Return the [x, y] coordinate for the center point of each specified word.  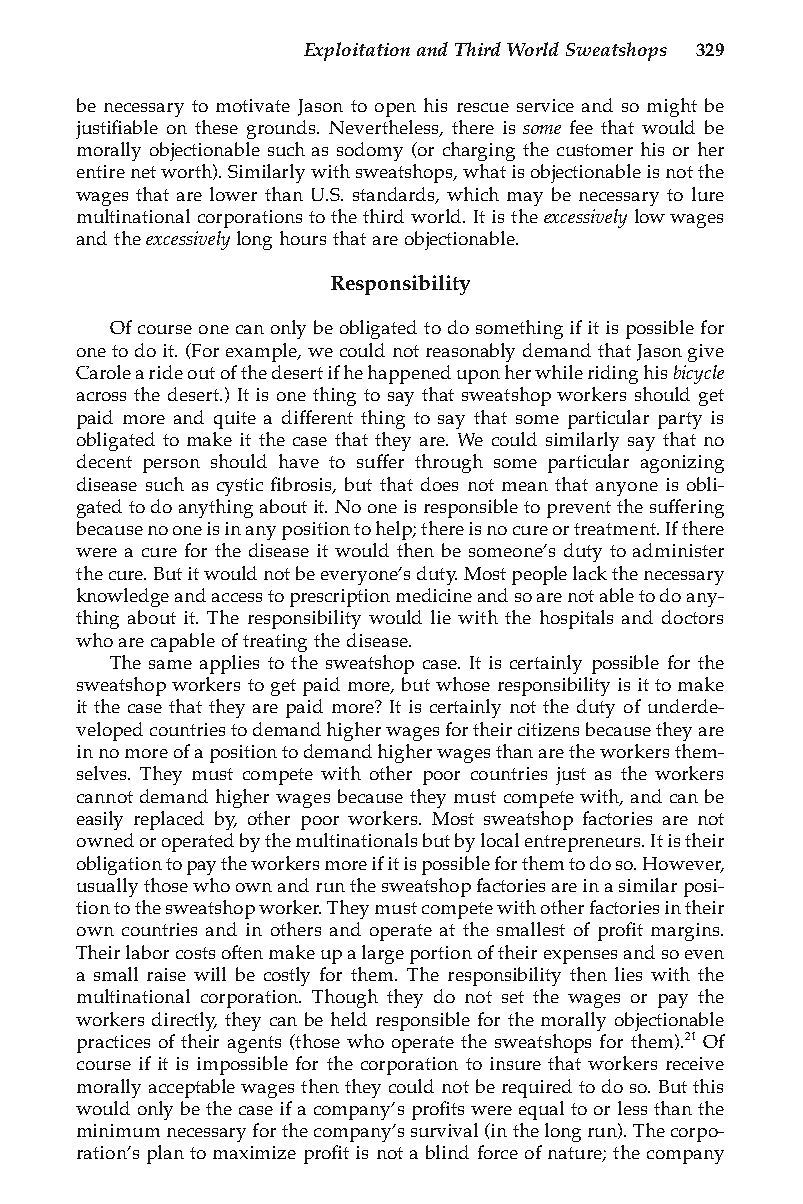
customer [595, 150]
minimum [118, 1130]
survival [444, 1130]
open [395, 110]
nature [576, 1154]
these [216, 127]
